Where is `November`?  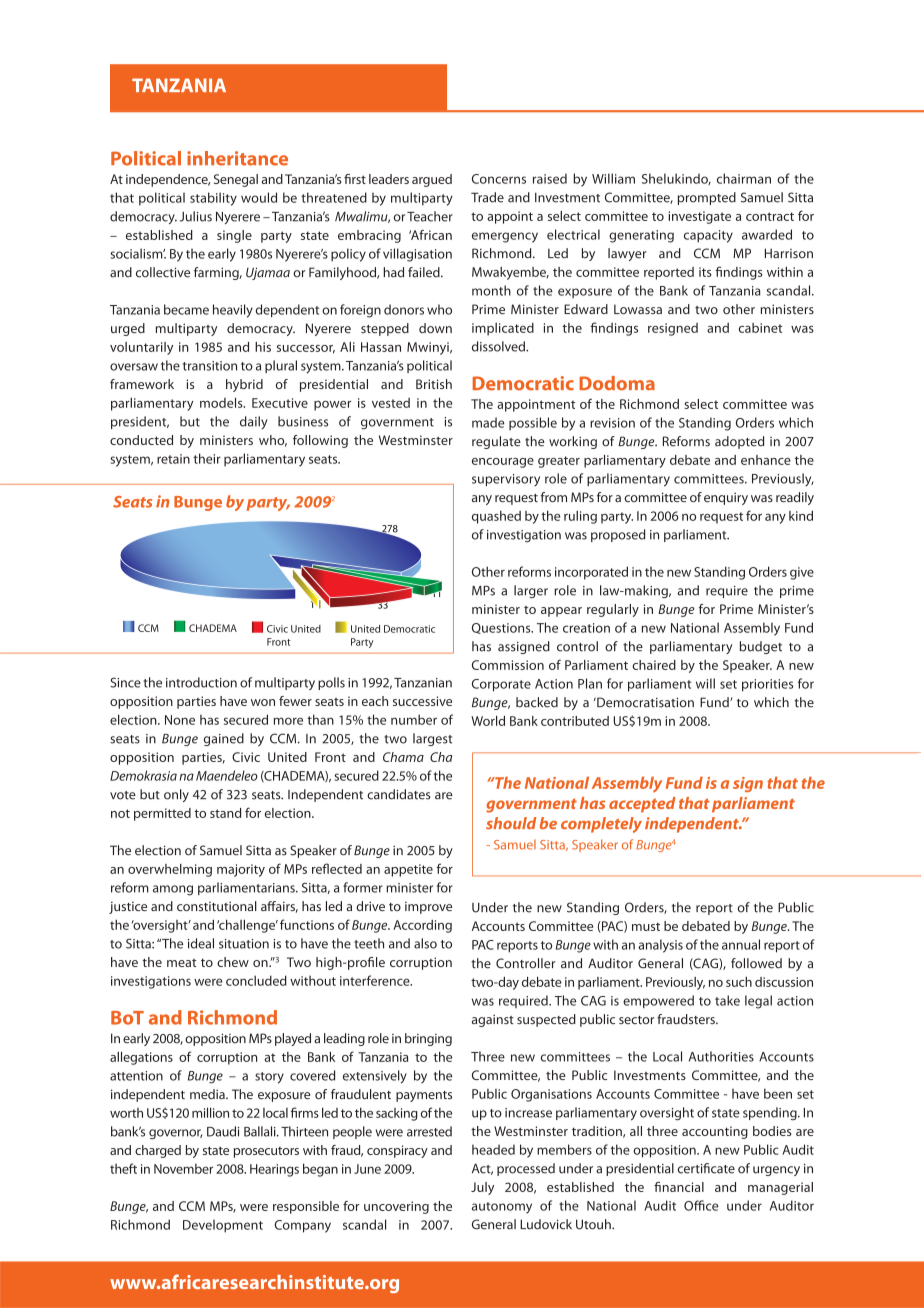
November is located at coordinates (183, 1168).
